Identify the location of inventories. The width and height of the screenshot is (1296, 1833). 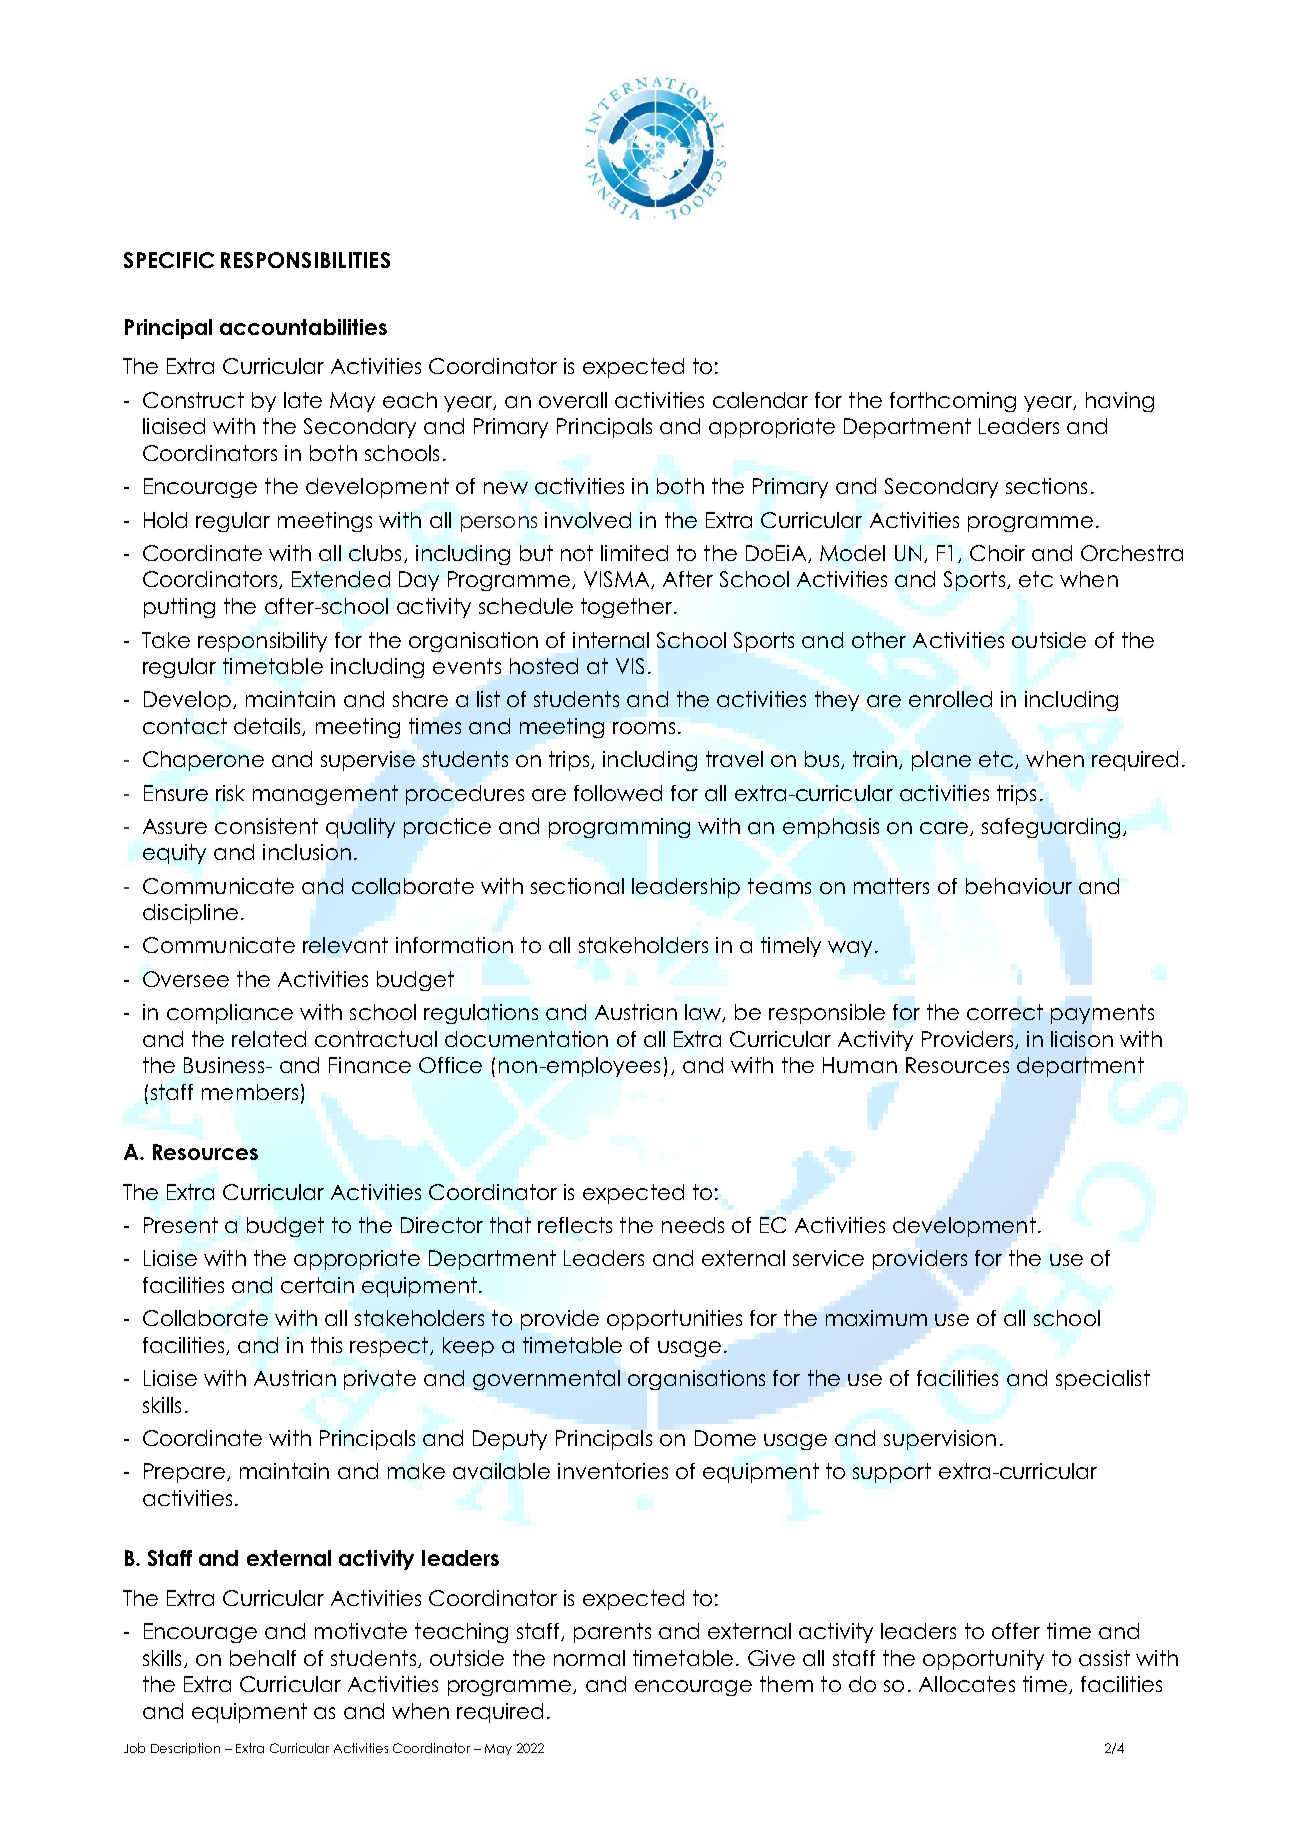
(613, 1471).
